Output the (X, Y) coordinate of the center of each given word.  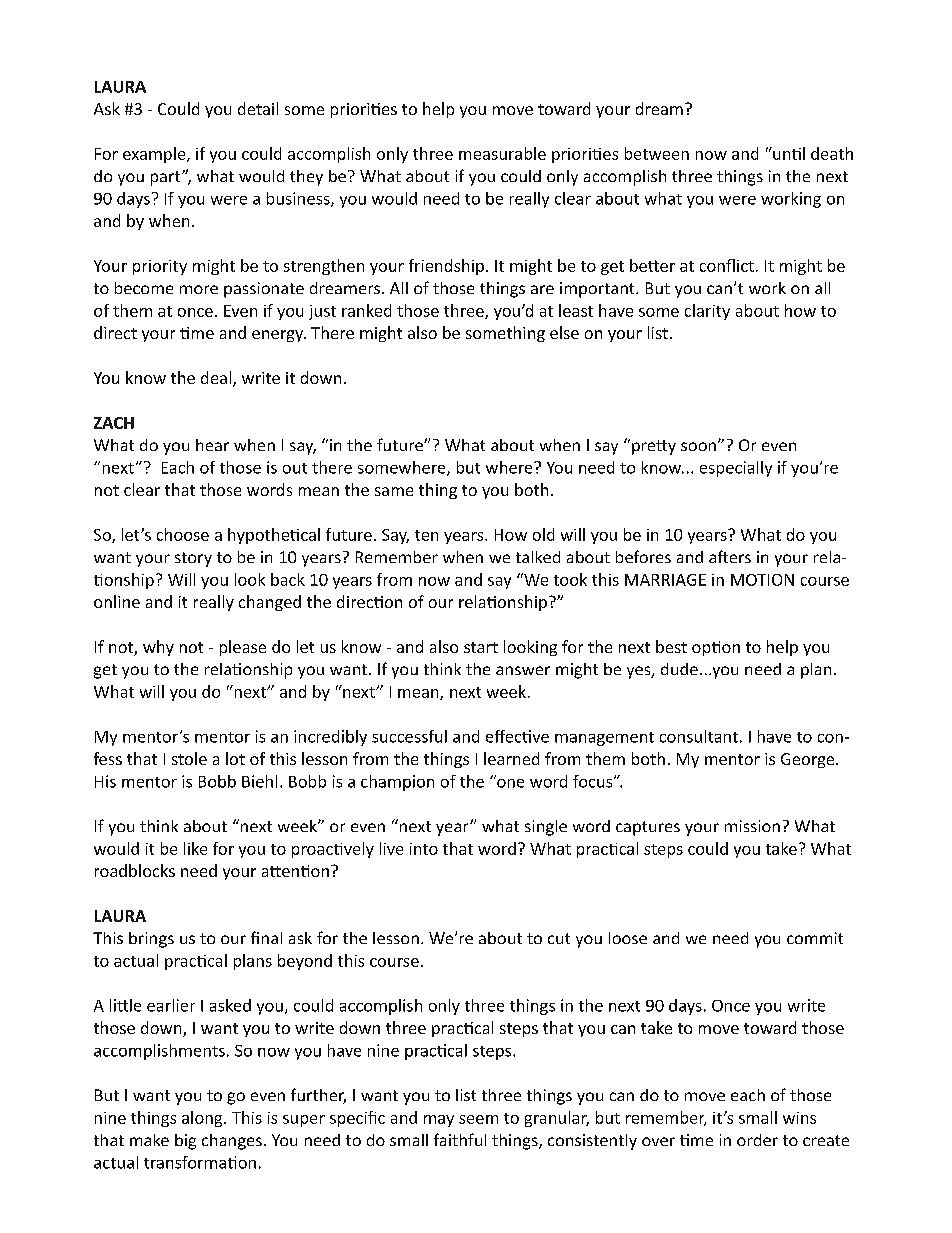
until (788, 153)
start (481, 647)
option (716, 648)
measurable (502, 153)
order (757, 1140)
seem (478, 1119)
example (155, 155)
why (158, 648)
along (203, 1119)
